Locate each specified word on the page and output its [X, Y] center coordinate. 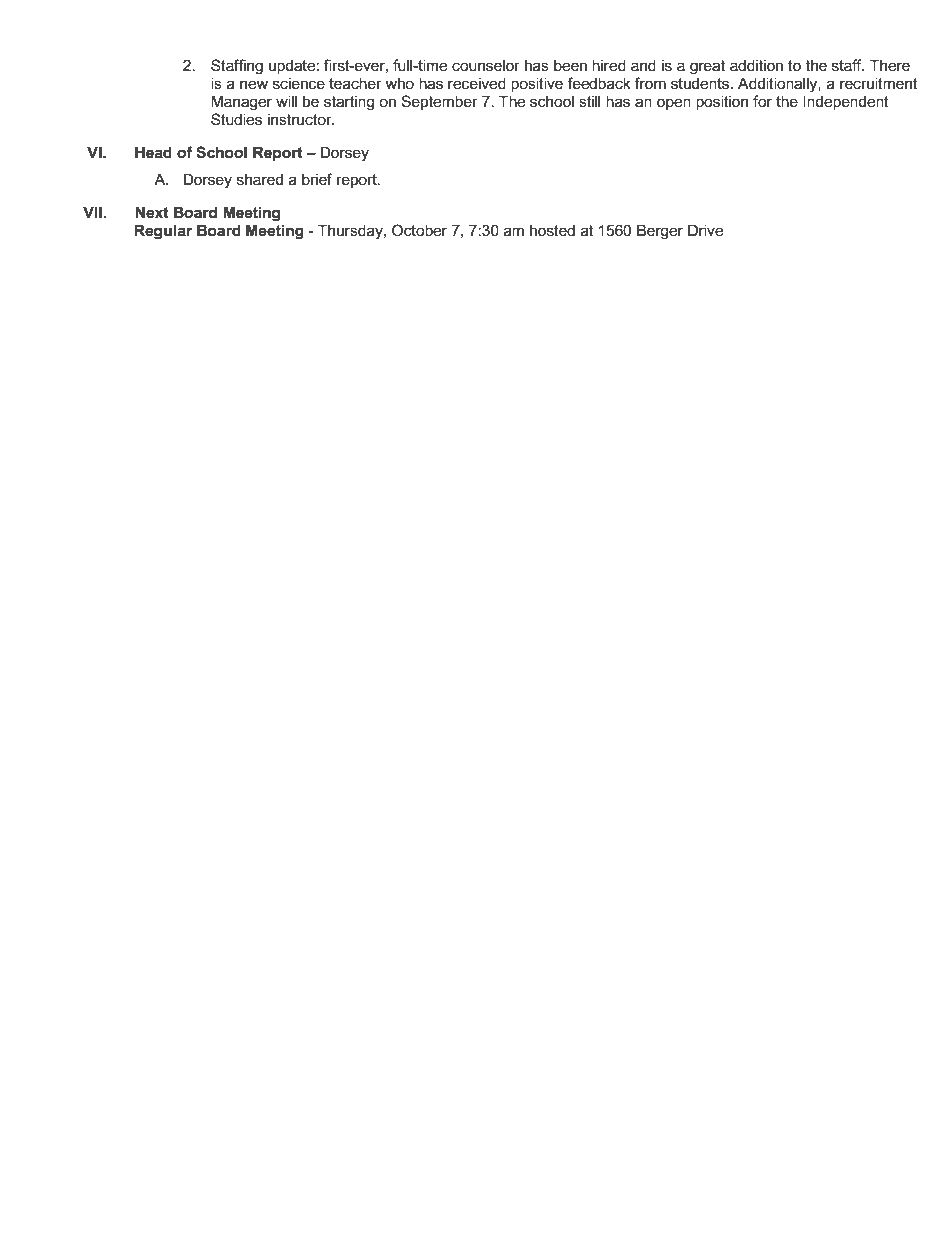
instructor [301, 119]
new [254, 84]
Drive [705, 230]
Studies [236, 119]
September [439, 102]
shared [260, 179]
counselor [486, 65]
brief [317, 179]
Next [152, 212]
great [707, 67]
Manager [241, 103]
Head [153, 152]
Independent [846, 102]
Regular [163, 232]
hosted [552, 230]
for [762, 101]
